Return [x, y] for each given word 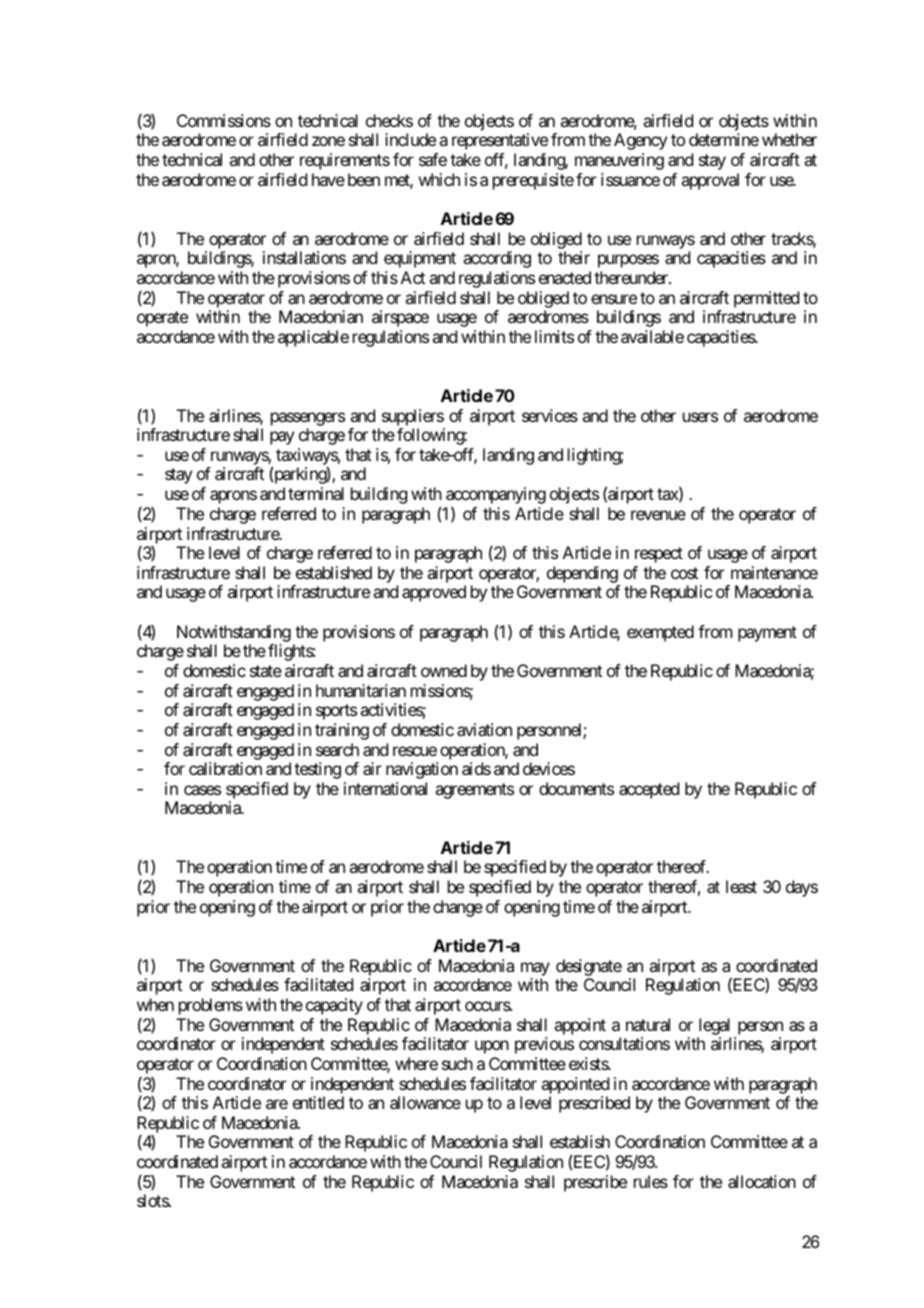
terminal [316, 493]
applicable [313, 338]
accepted [649, 790]
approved [434, 593]
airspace [400, 318]
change [458, 908]
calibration [225, 768]
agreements [474, 791]
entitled [318, 1102]
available [652, 336]
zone [328, 141]
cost [684, 573]
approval [710, 181]
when [155, 1004]
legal [714, 1026]
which [439, 179]
